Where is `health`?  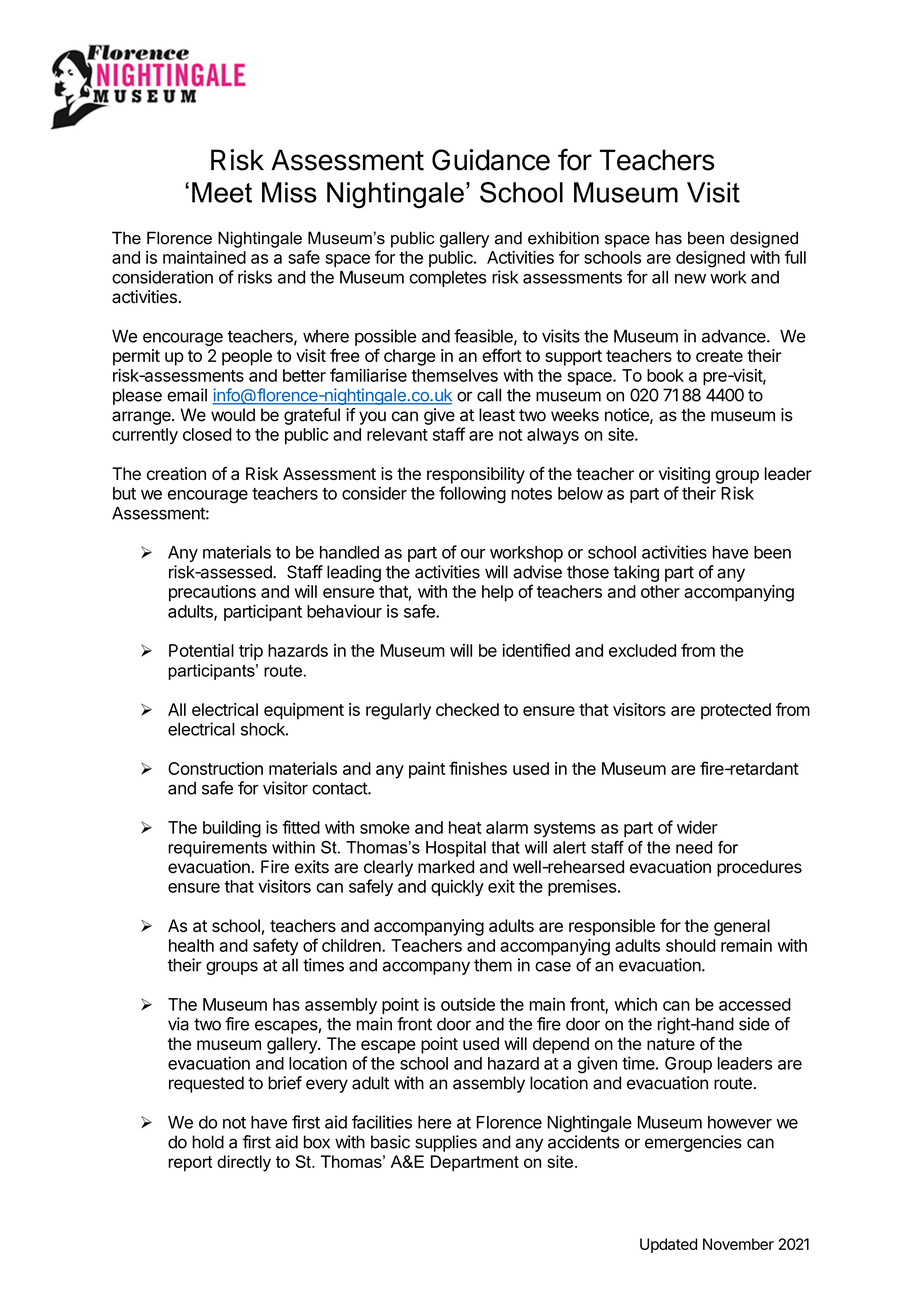 health is located at coordinates (191, 945).
